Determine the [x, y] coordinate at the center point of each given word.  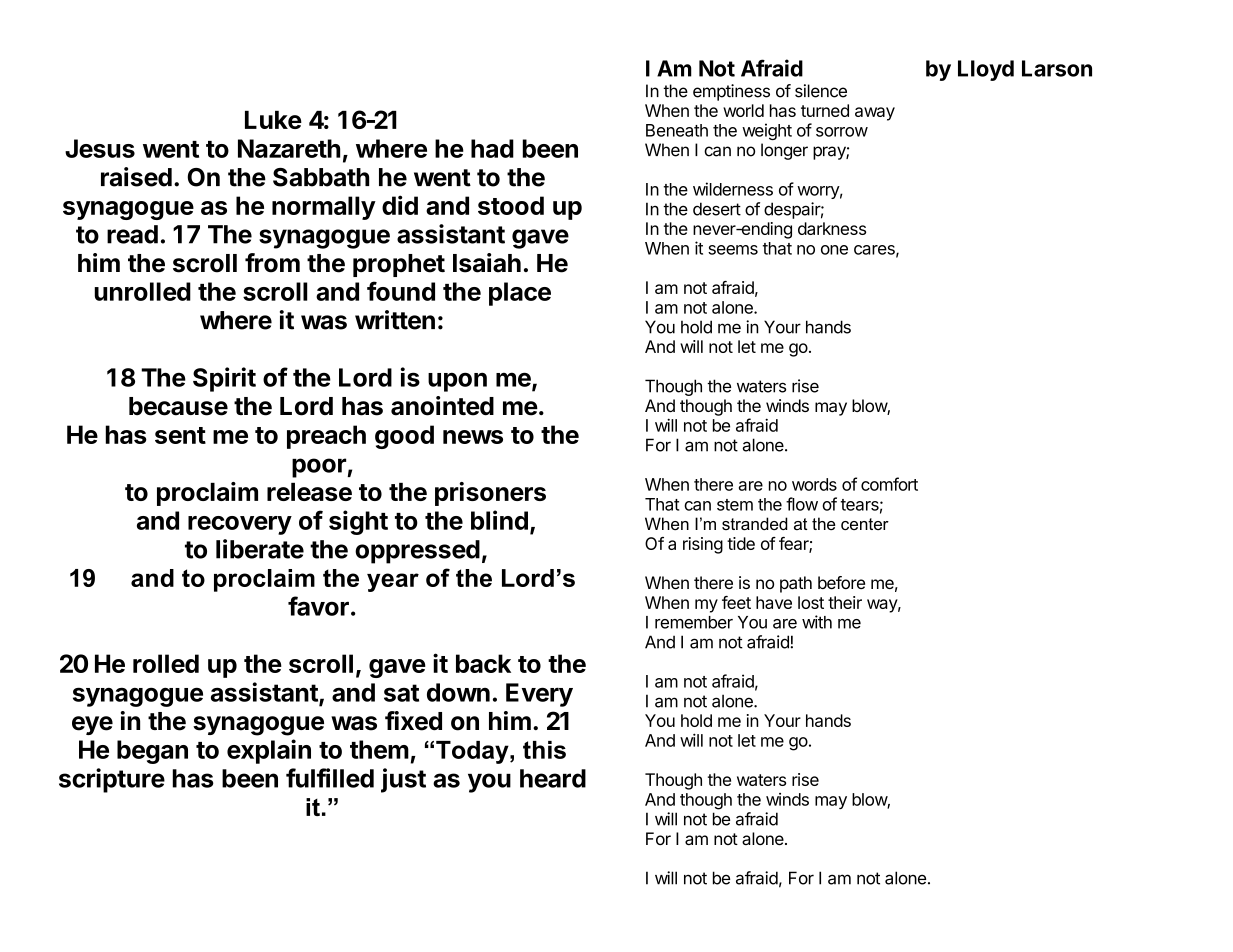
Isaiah [487, 263]
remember [694, 622]
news [473, 437]
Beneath [677, 130]
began [152, 752]
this [544, 750]
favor [318, 606]
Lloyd [986, 70]
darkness [832, 228]
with [817, 622]
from [272, 263]
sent [180, 435]
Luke [273, 120]
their [845, 602]
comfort [889, 484]
